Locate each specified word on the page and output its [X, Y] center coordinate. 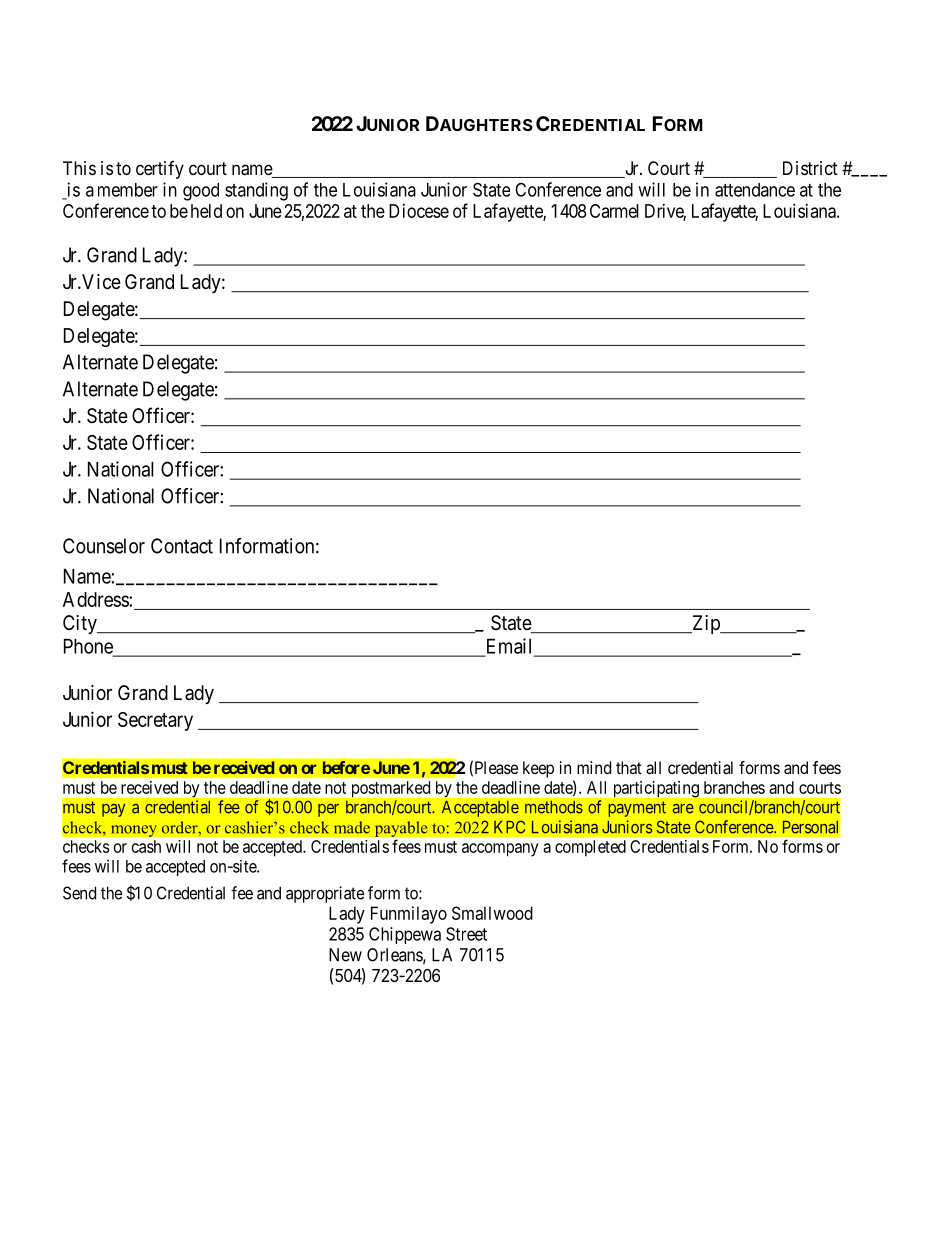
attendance [755, 190]
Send [79, 893]
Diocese [419, 211]
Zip [706, 624]
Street [466, 934]
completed [590, 848]
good [201, 192]
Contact [182, 546]
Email [509, 647]
